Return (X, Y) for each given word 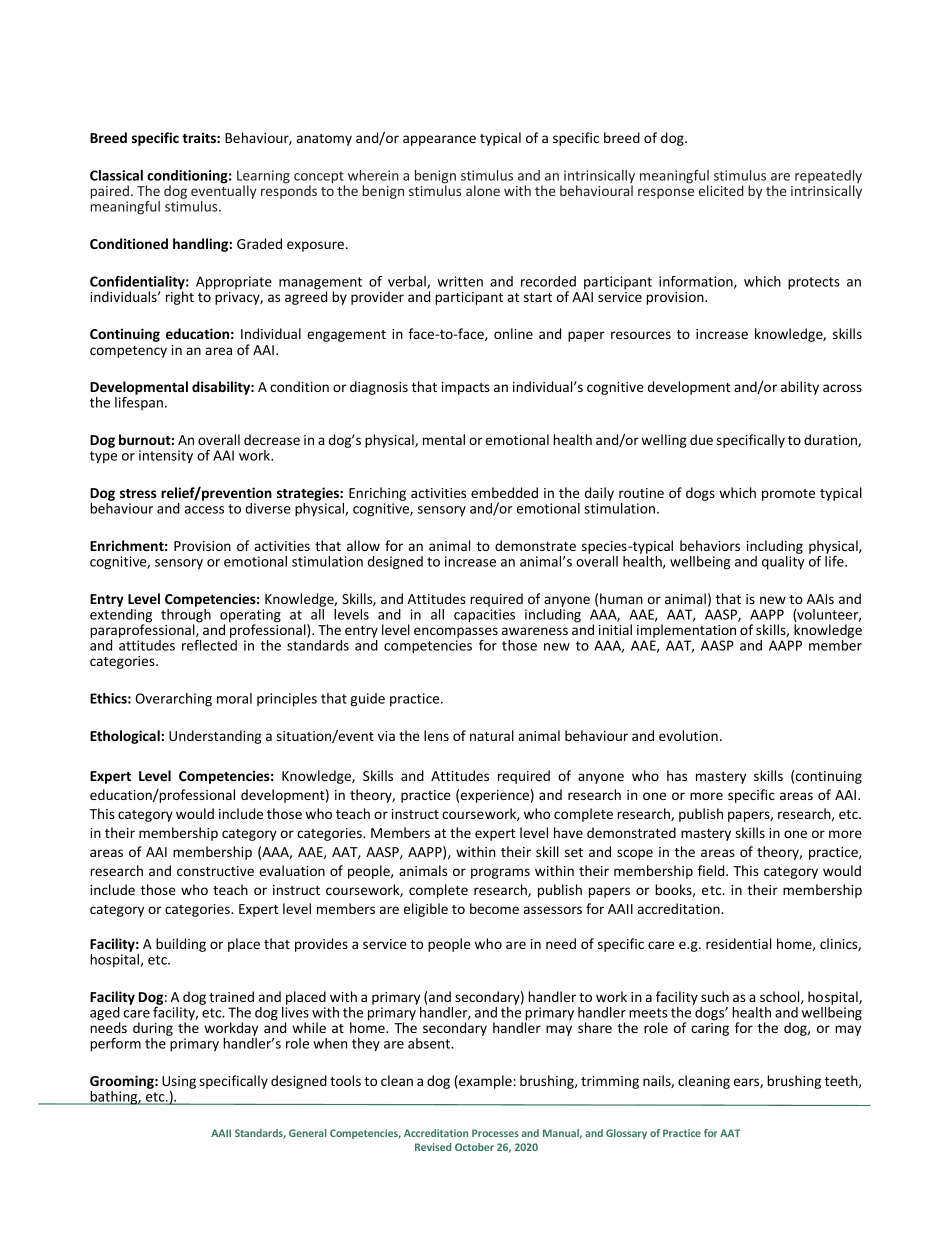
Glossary (626, 1134)
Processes (495, 1133)
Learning (263, 178)
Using (179, 1084)
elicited (721, 190)
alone (483, 190)
